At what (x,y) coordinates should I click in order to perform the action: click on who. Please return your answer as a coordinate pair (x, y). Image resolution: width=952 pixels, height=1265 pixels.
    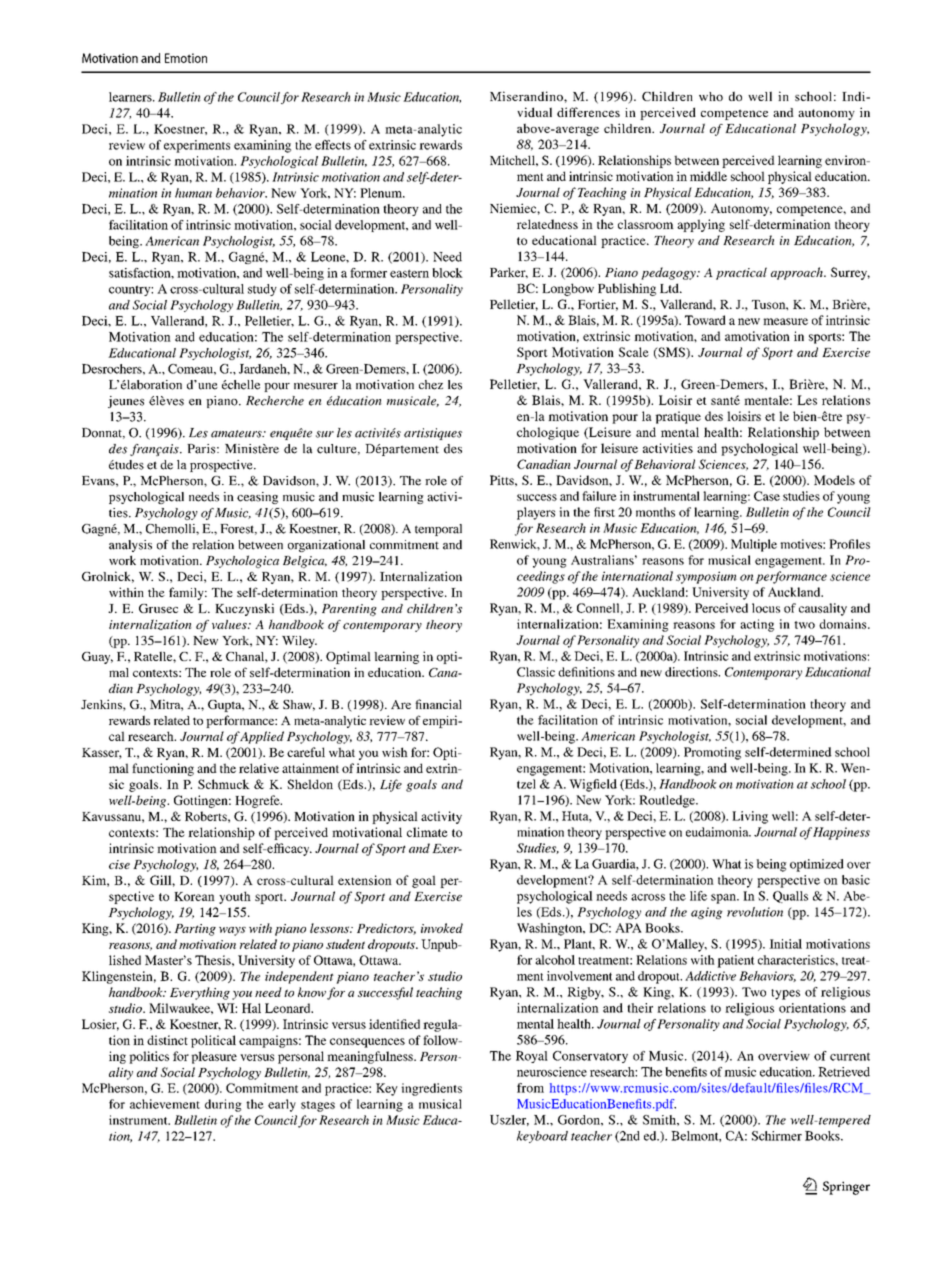
    Looking at the image, I should click on (711, 96).
